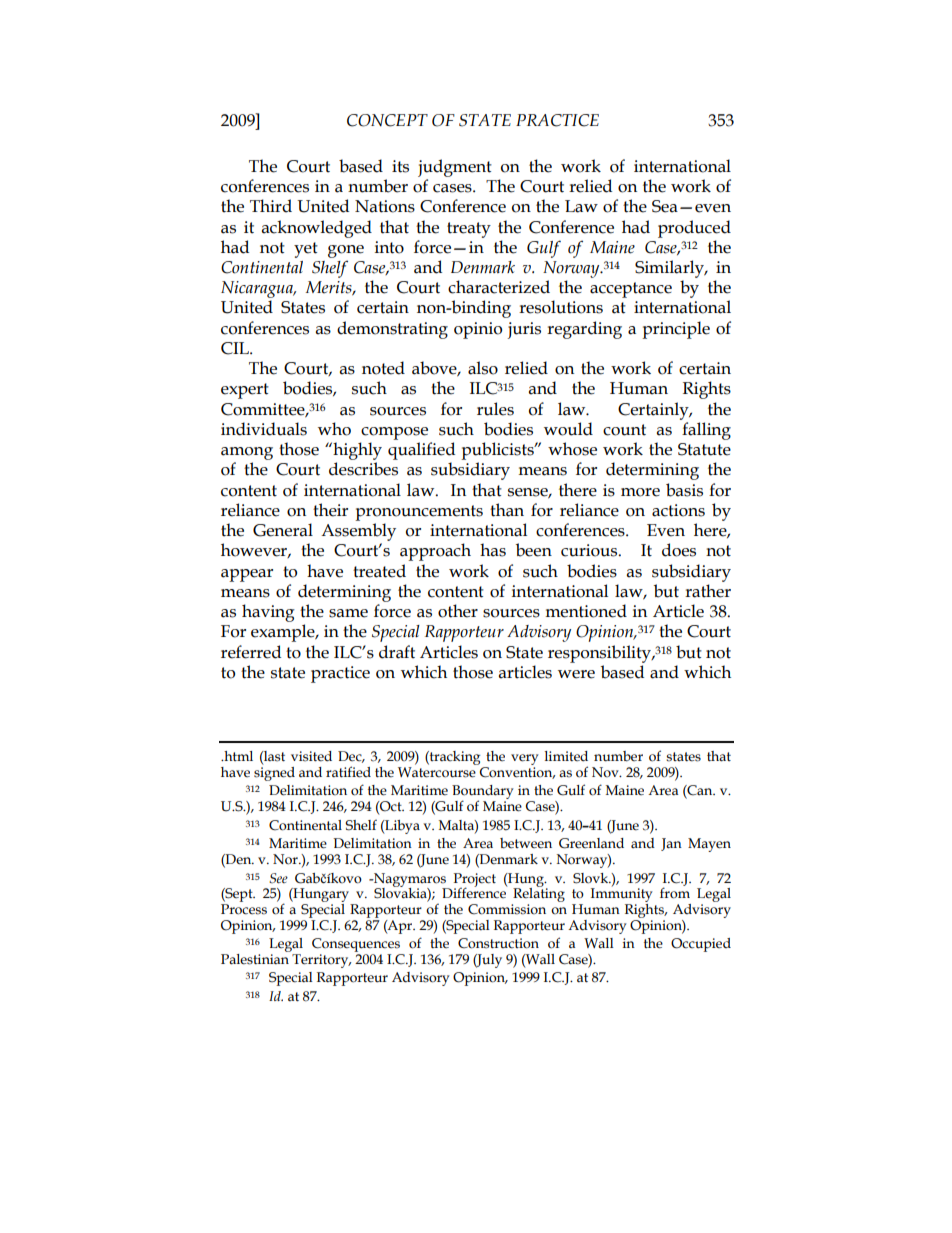 This screenshot has height=1233, width=952. What do you see at coordinates (251, 652) in the screenshot?
I see `referred` at bounding box center [251, 652].
